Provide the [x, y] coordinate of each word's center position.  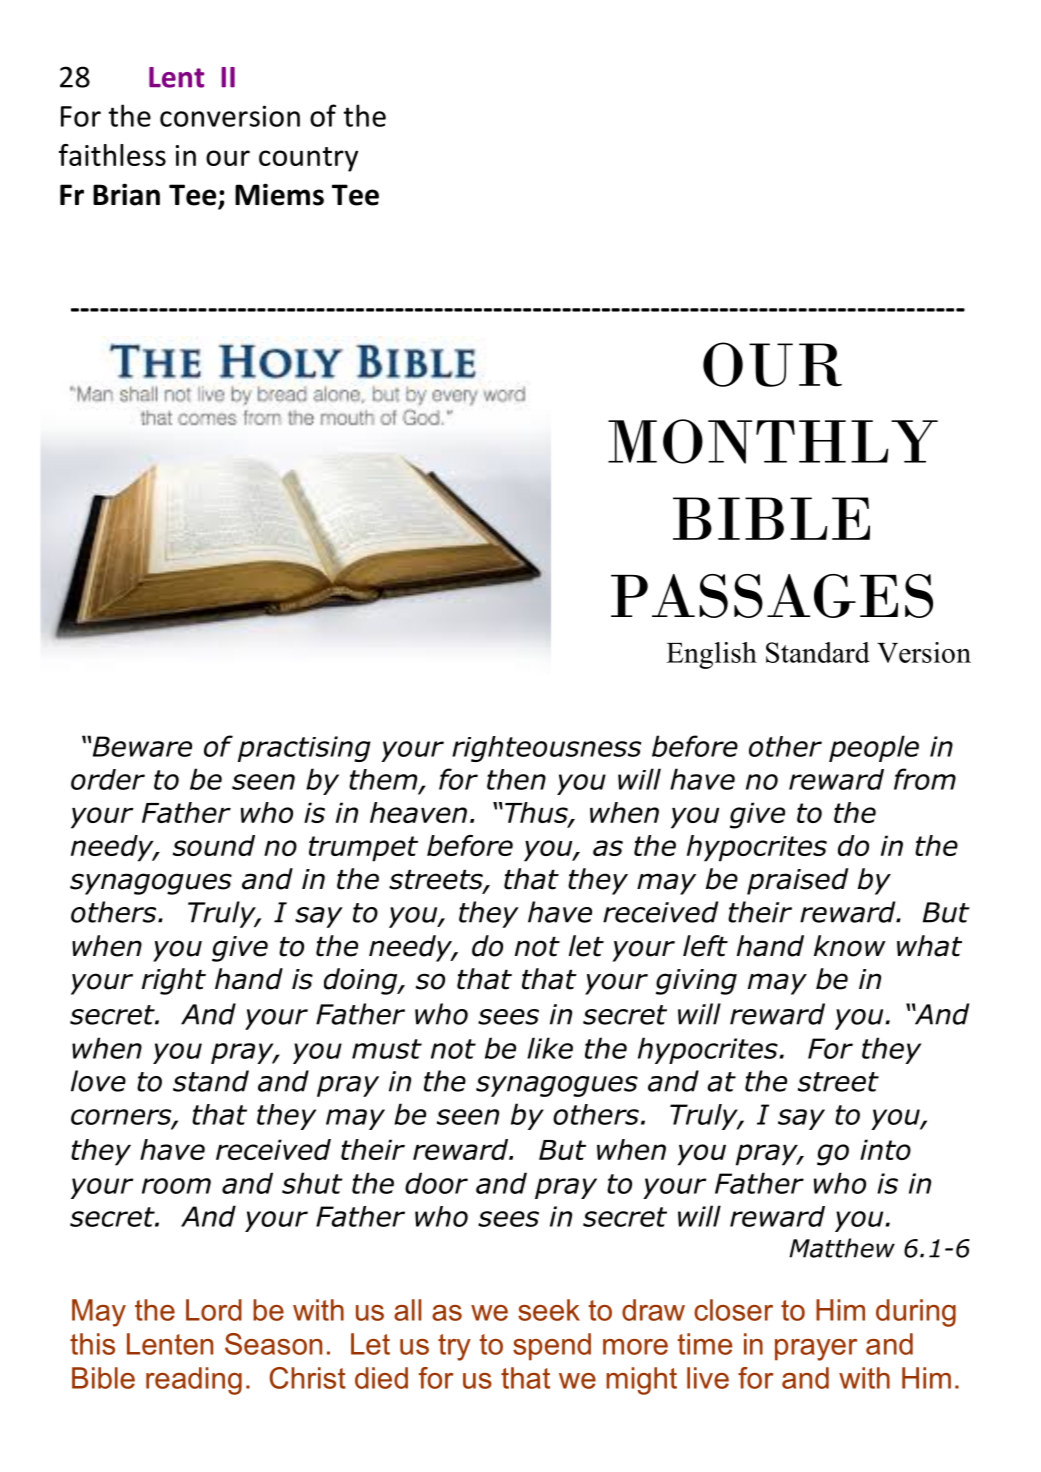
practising [304, 749]
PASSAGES [772, 596]
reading [194, 1381]
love [98, 1081]
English [711, 655]
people [874, 748]
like [550, 1048]
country [308, 159]
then [516, 779]
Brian [126, 194]
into [885, 1149]
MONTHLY [773, 441]
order [108, 779]
